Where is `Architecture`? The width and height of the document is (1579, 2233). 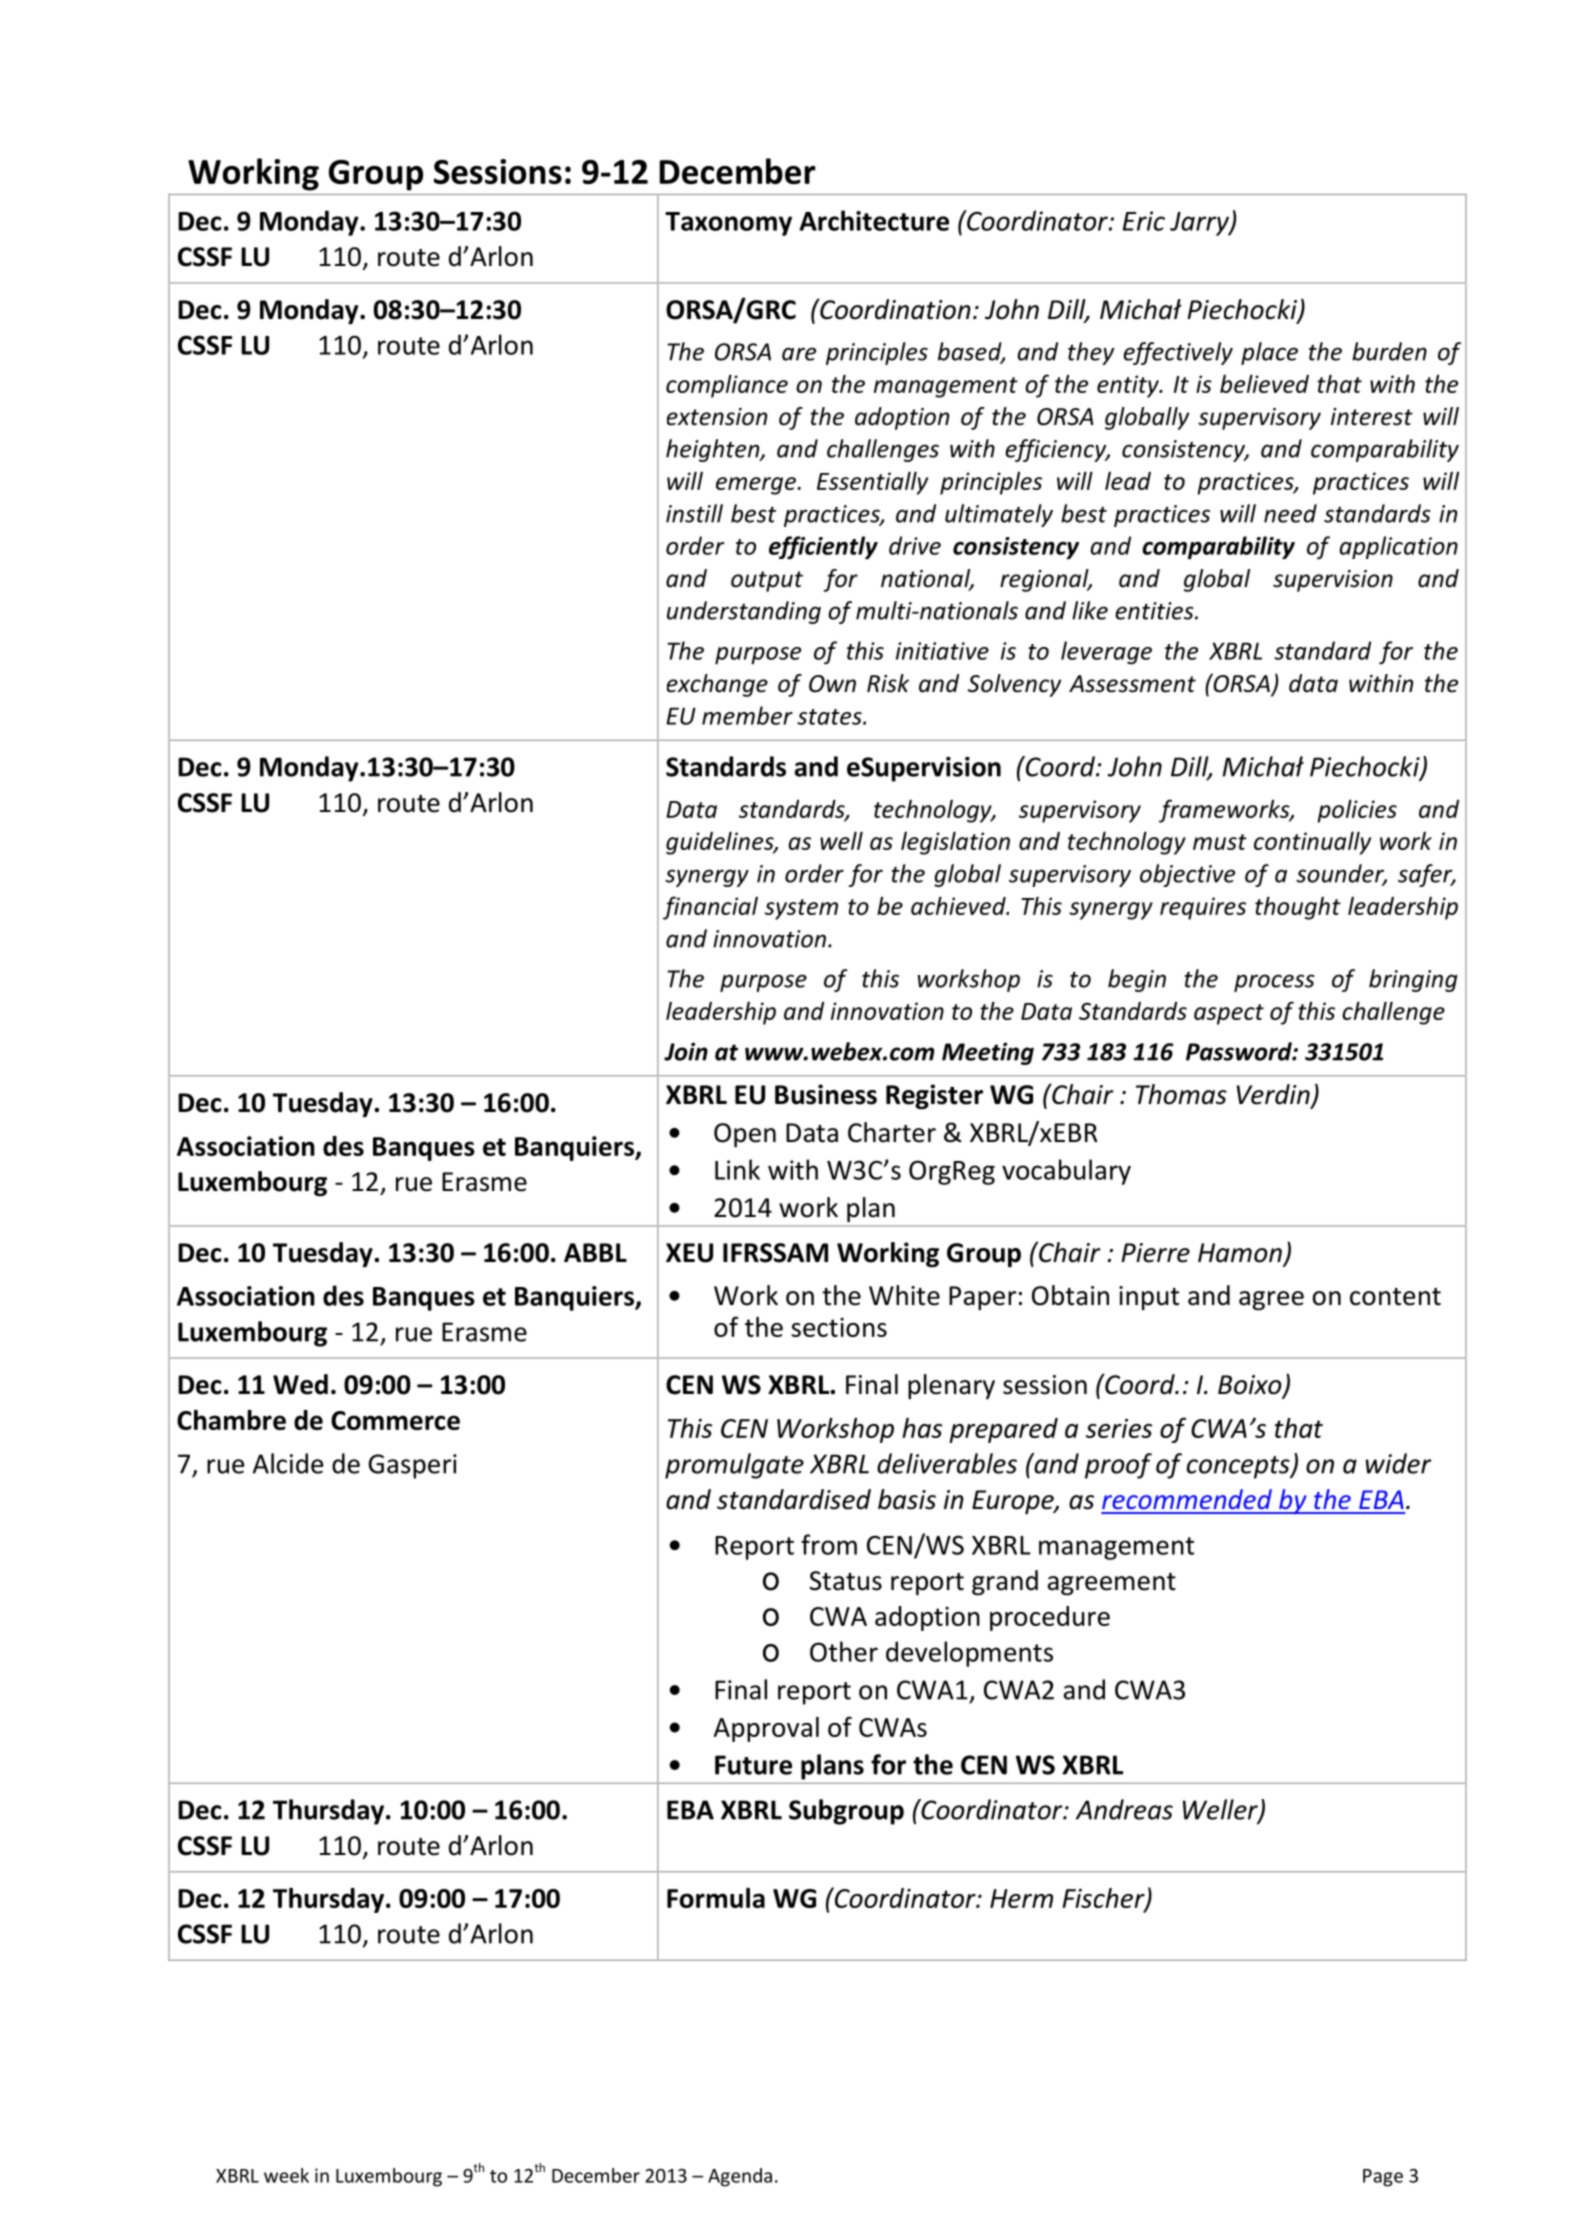 Architecture is located at coordinates (874, 220).
